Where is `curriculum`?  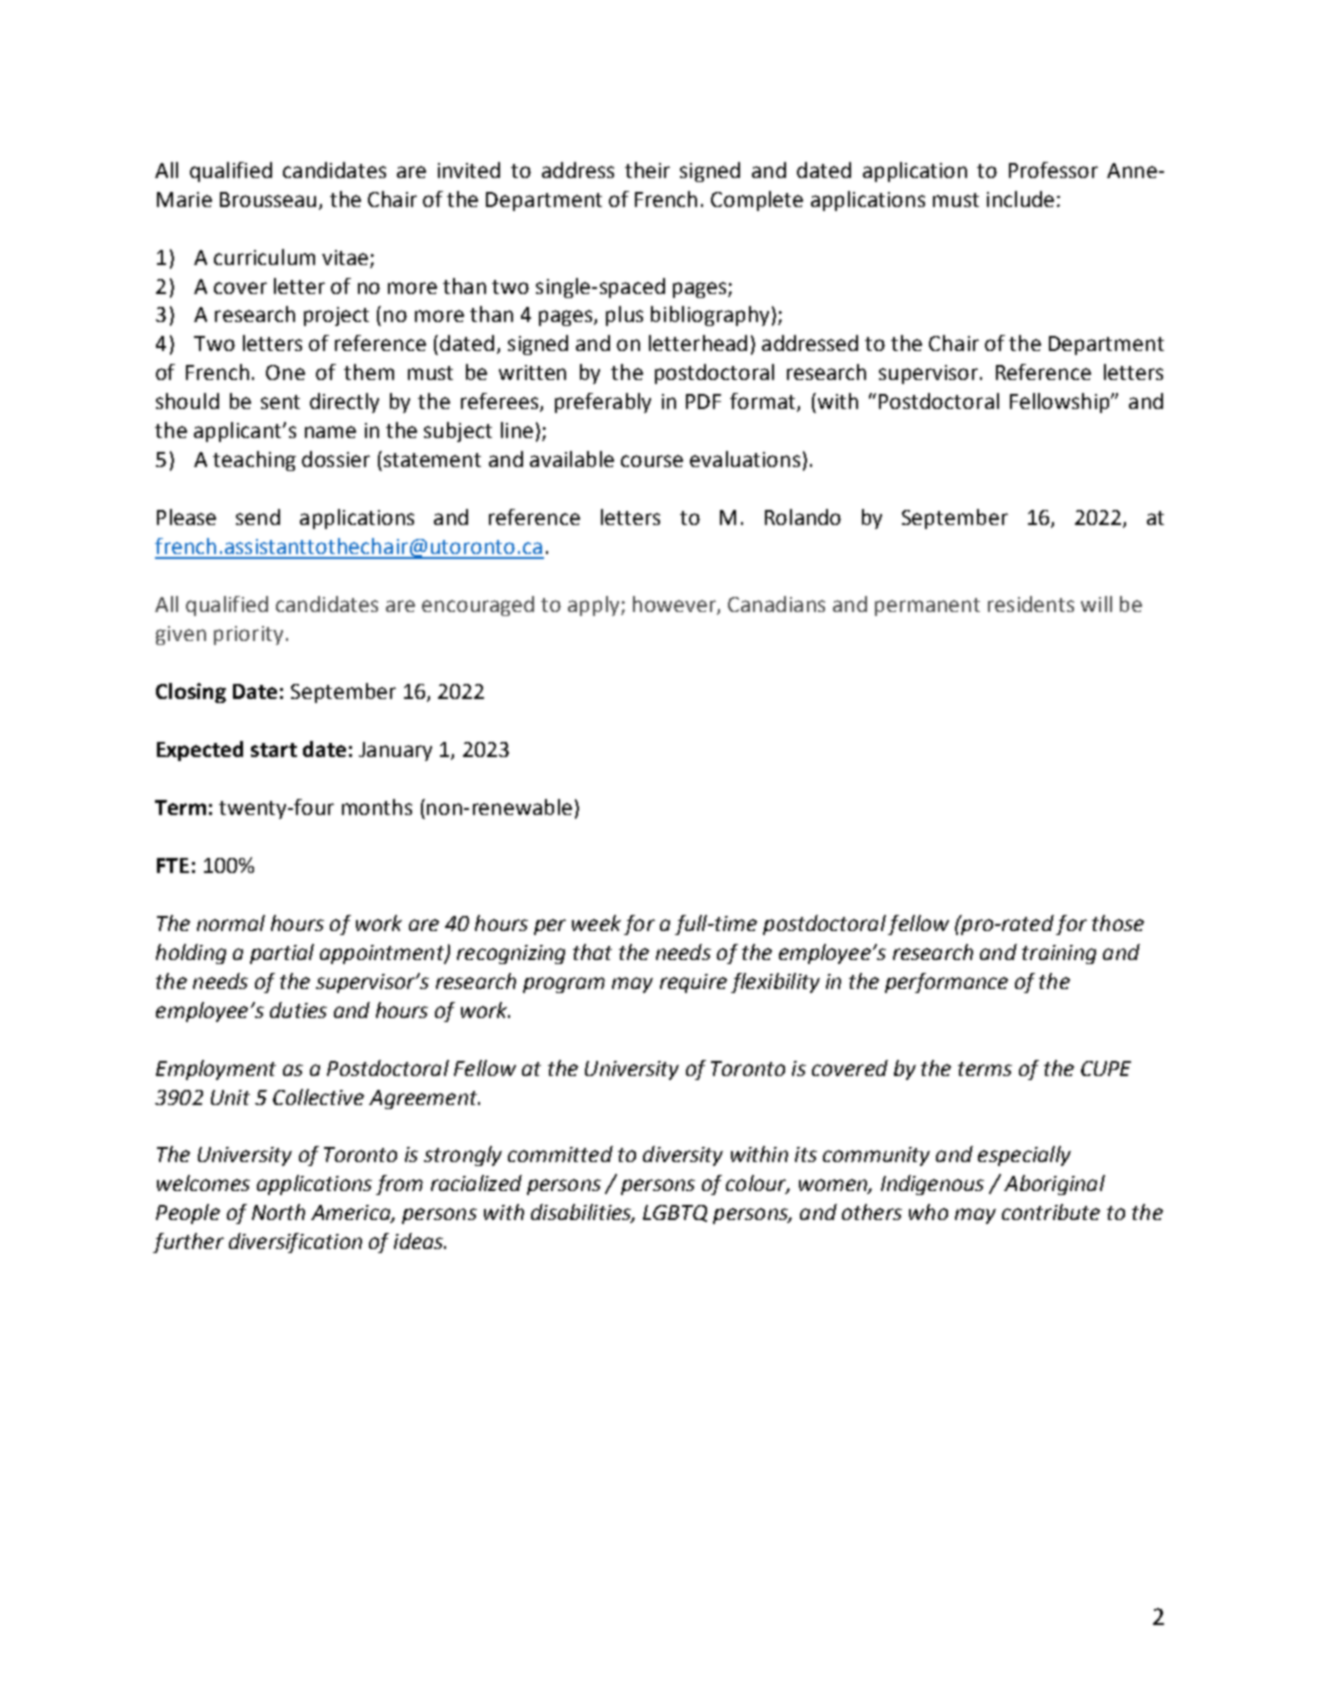 curriculum is located at coordinates (264, 257).
